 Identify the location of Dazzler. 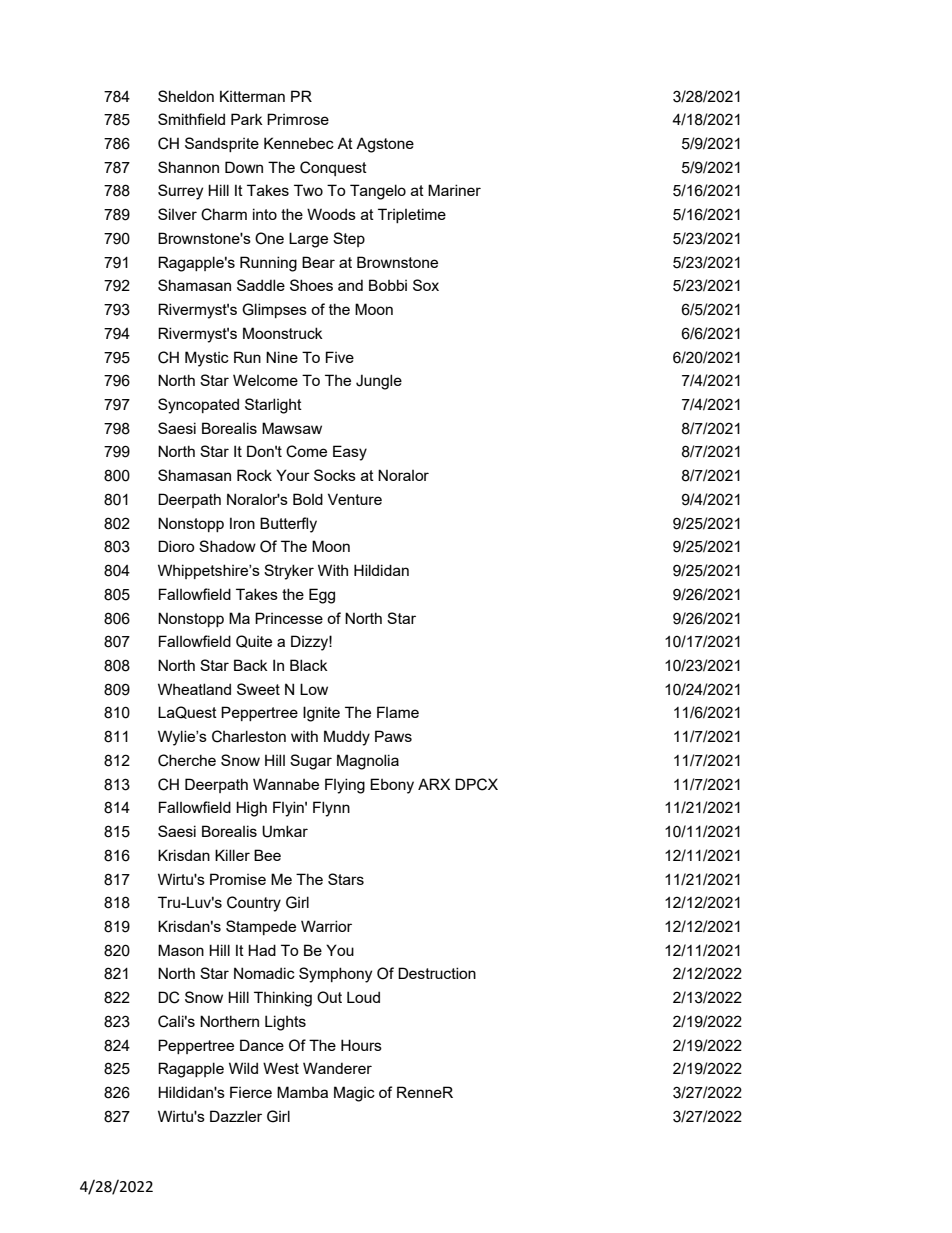
(236, 1116).
